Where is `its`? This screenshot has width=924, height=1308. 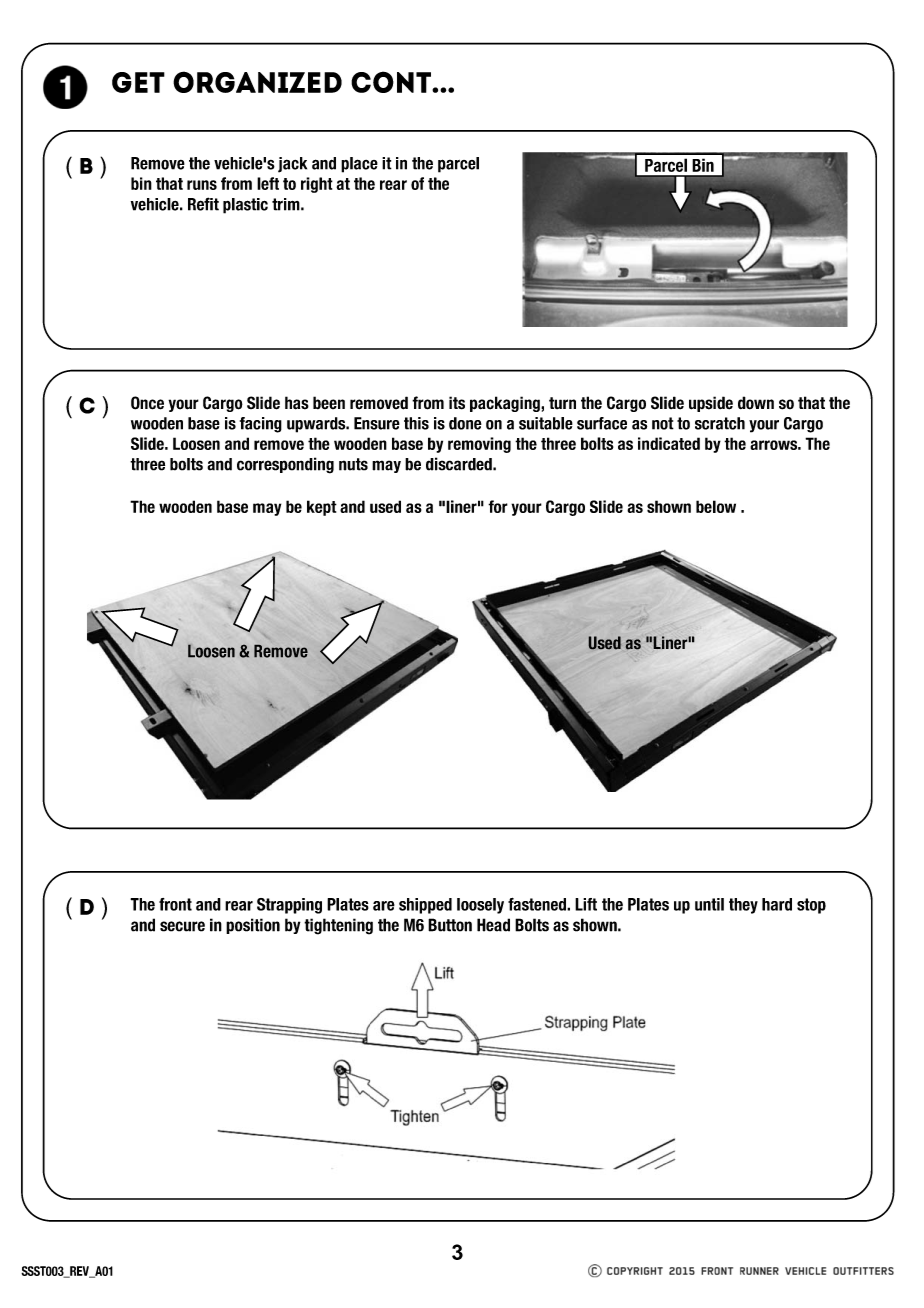
its is located at coordinates (457, 403).
